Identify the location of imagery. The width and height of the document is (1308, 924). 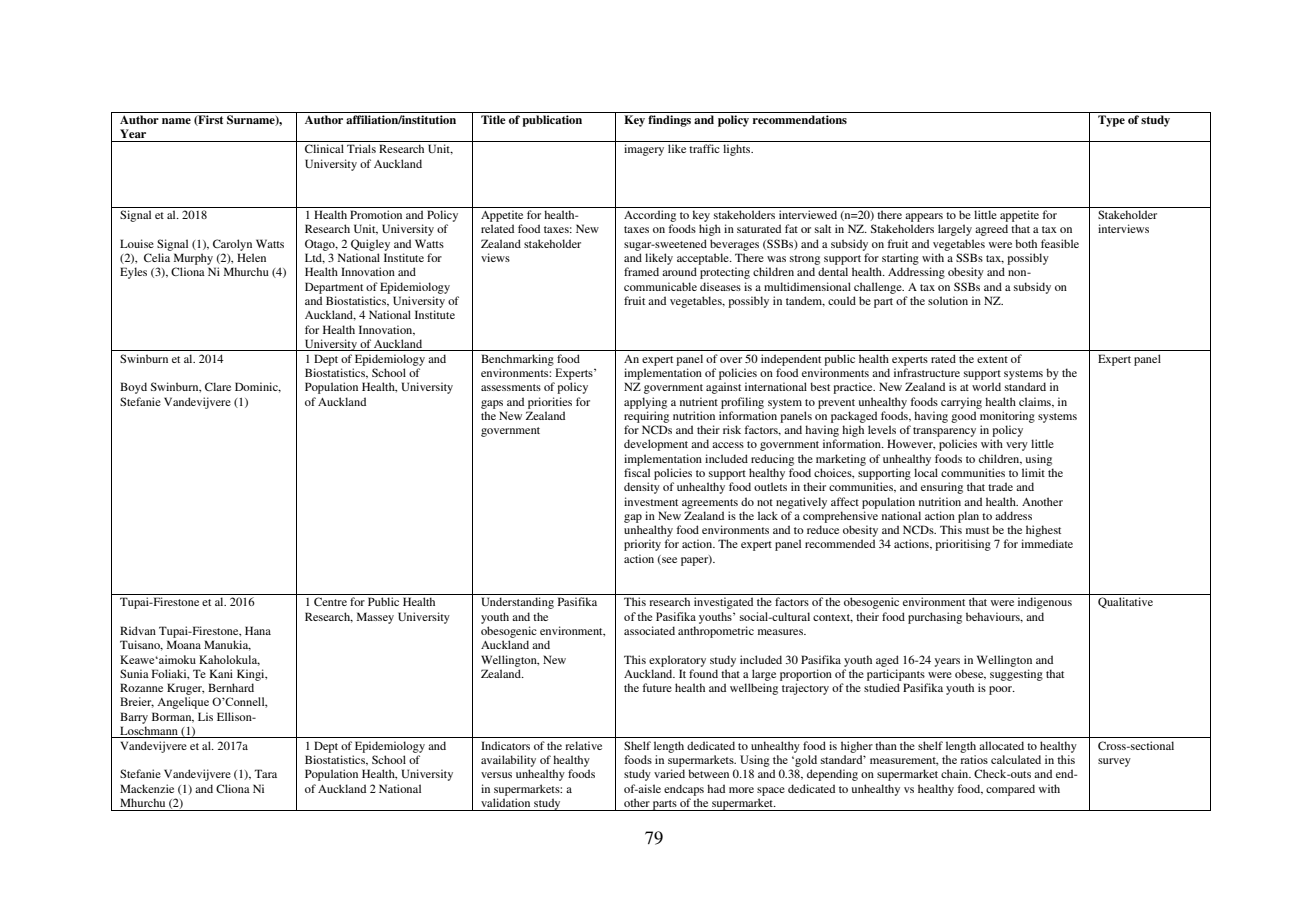
(644, 150).
